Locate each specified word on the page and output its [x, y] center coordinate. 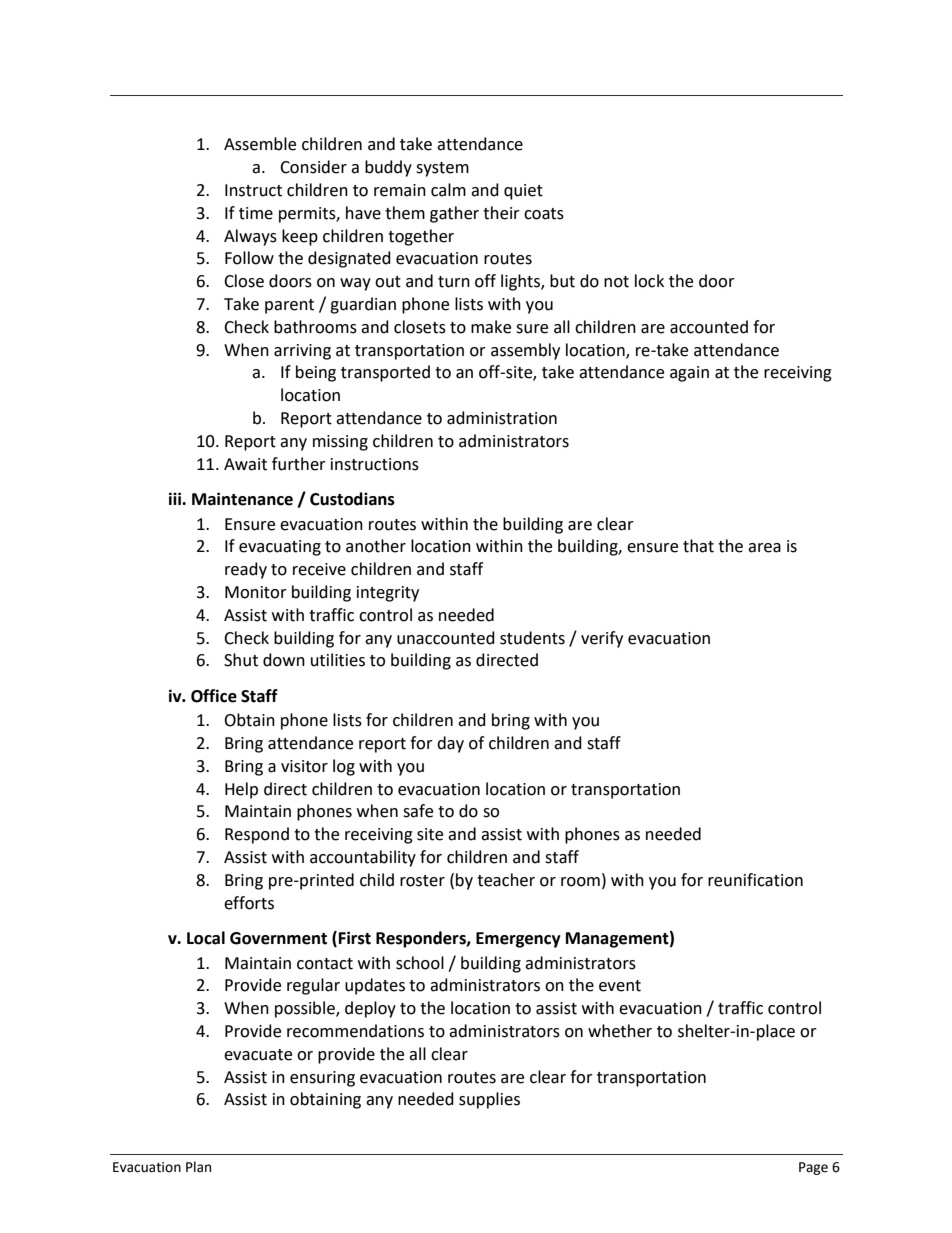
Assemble [260, 144]
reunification [755, 880]
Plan [198, 1167]
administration [502, 418]
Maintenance [242, 499]
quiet [523, 192]
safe [418, 811]
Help [241, 790]
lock [649, 281]
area [764, 548]
